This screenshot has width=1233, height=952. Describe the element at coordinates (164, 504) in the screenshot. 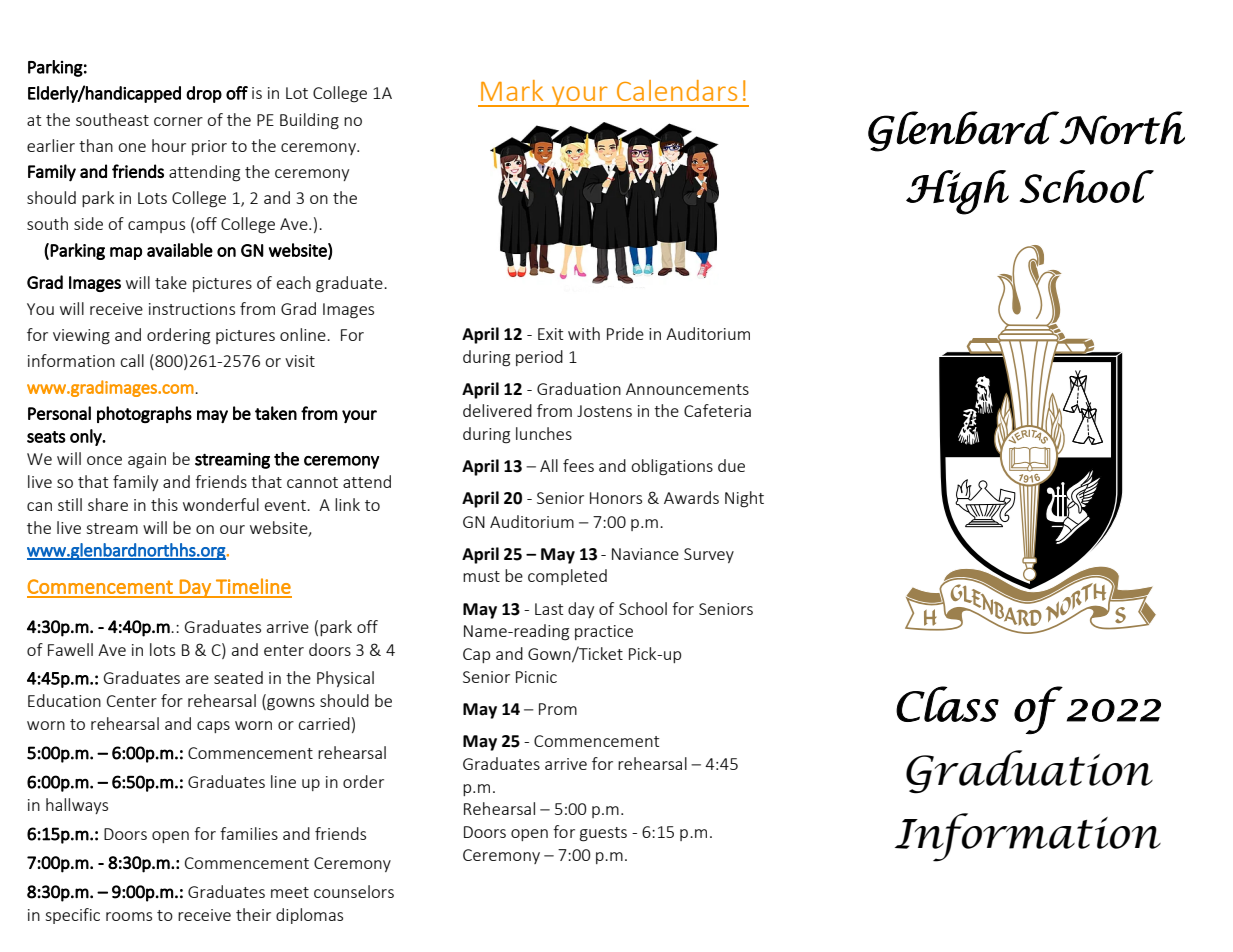

I see `this` at that location.
